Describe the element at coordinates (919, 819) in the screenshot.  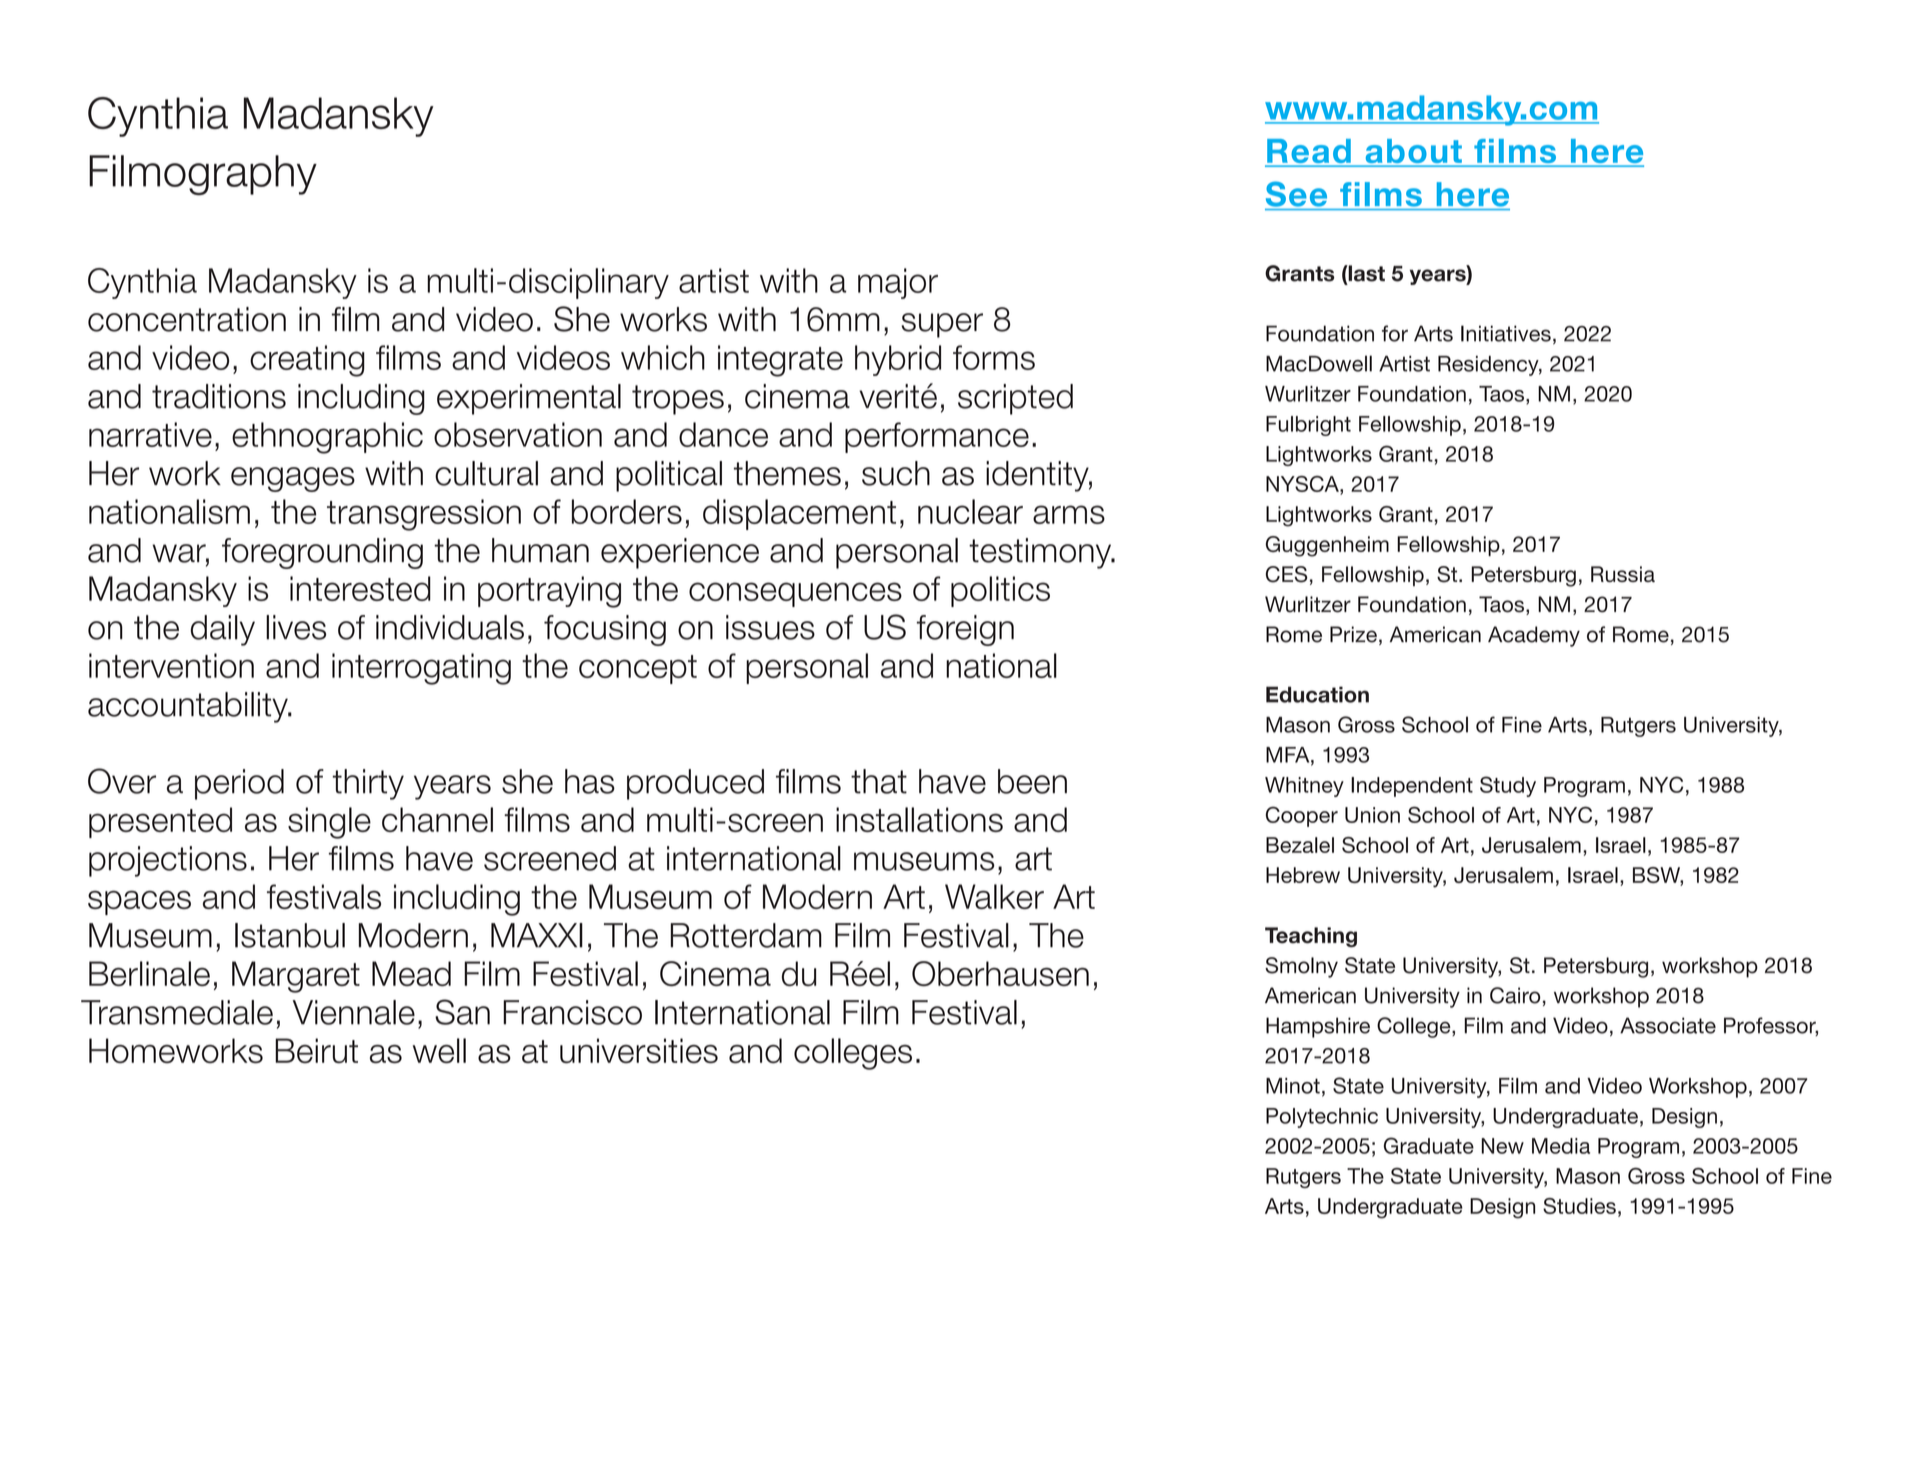
I see `installations` at that location.
